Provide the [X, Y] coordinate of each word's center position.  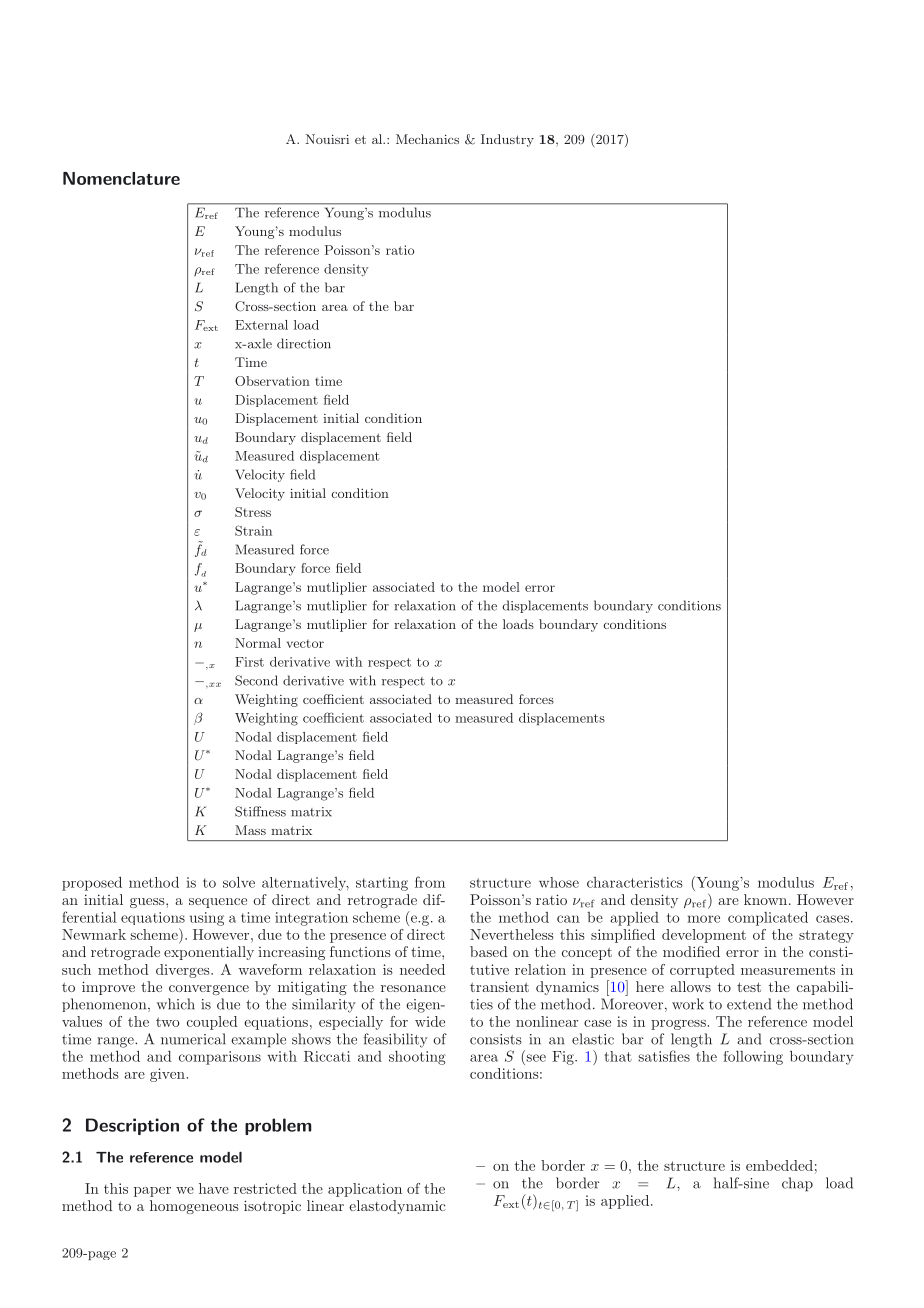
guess [148, 903]
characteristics [635, 882]
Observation [272, 381]
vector [305, 644]
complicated [768, 919]
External [261, 325]
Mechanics [427, 139]
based [488, 951]
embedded [779, 1165]
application [365, 1190]
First [249, 662]
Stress [253, 512]
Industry [507, 140]
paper [152, 1192]
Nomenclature [121, 178]
